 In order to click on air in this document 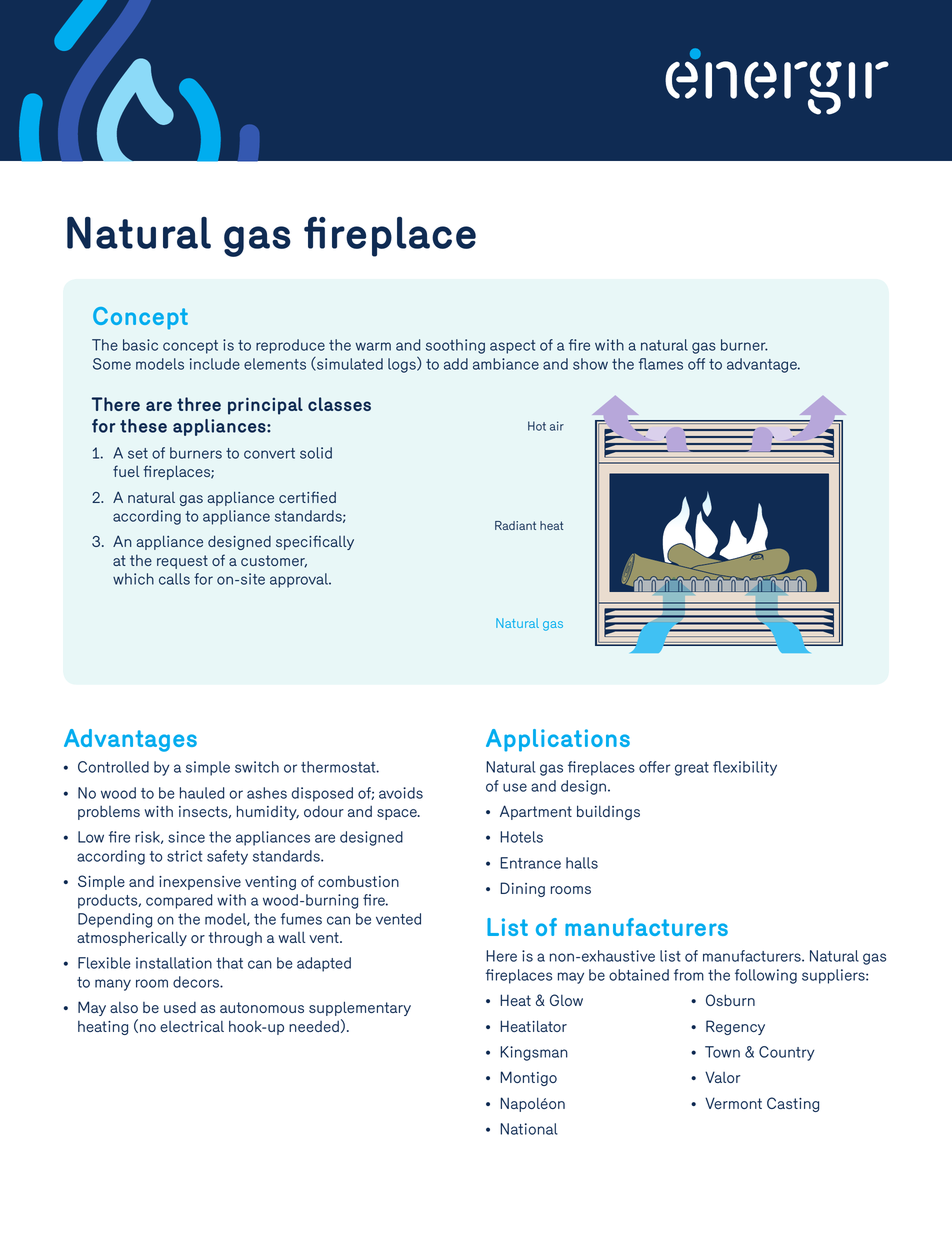, I will do `click(557, 426)`.
